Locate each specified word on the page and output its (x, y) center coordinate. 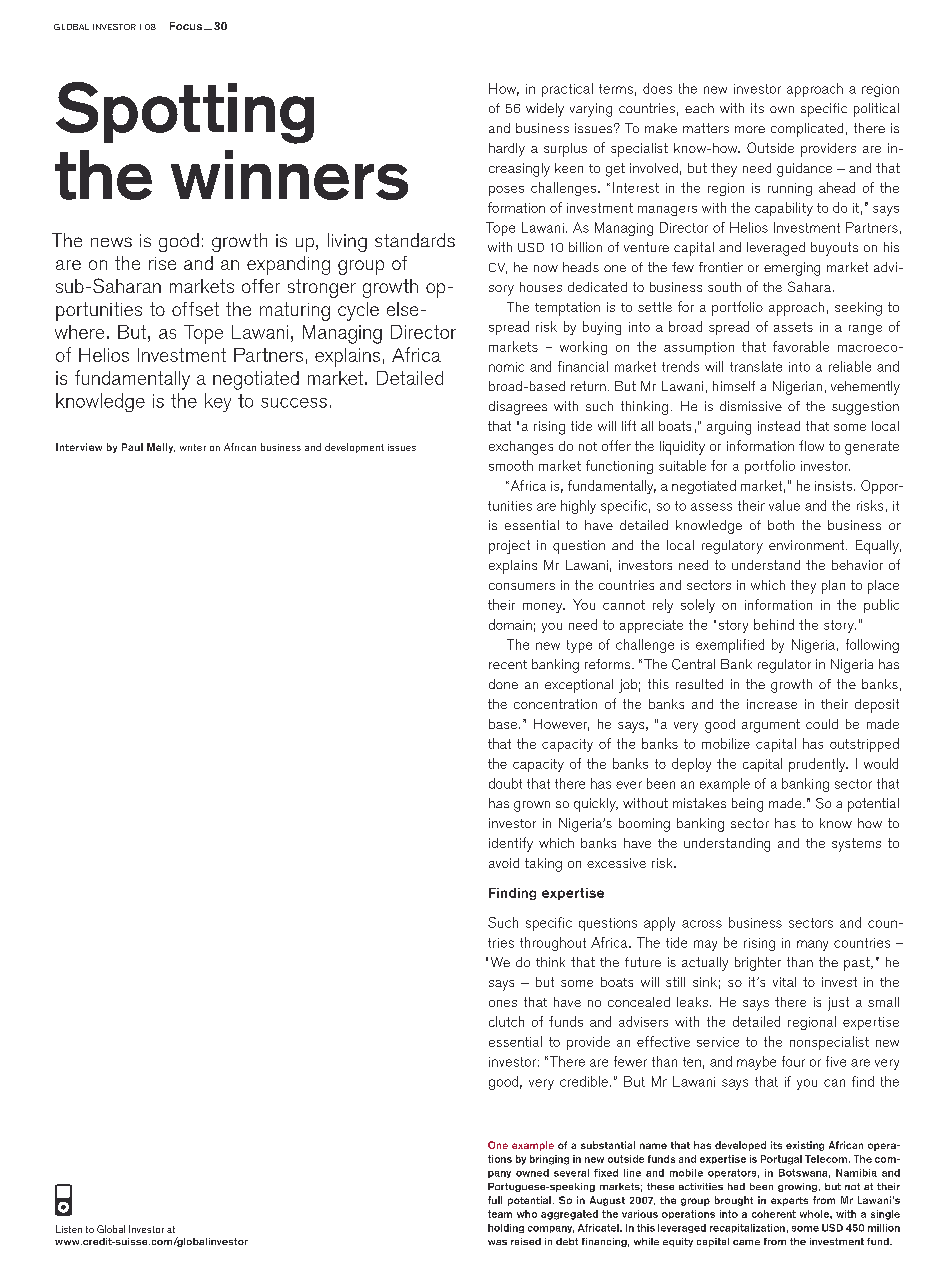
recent (508, 664)
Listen (69, 1229)
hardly (507, 150)
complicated (807, 130)
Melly (161, 448)
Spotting (185, 113)
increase (772, 704)
